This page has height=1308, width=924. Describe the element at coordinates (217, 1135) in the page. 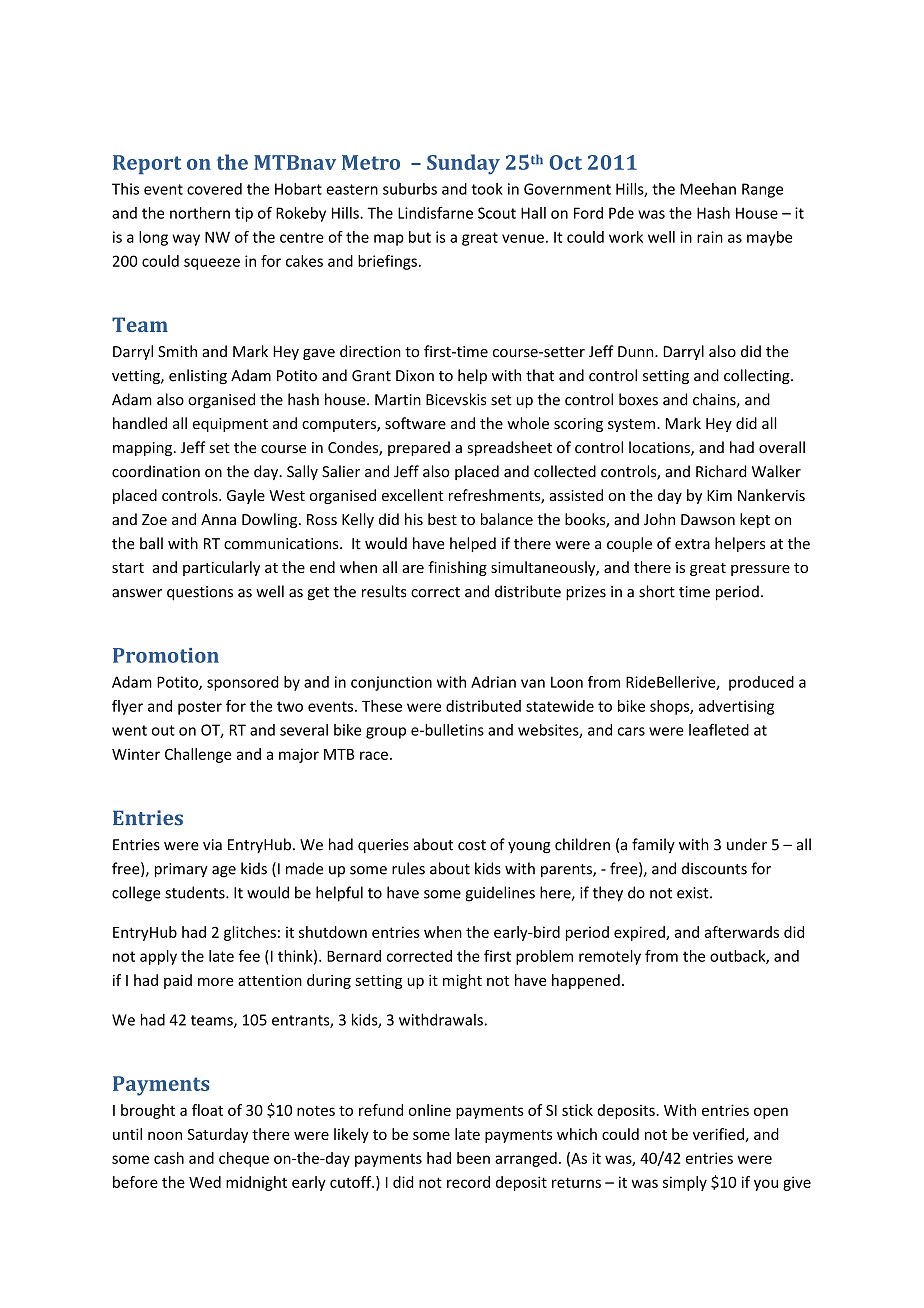

I see `Saturday` at that location.
